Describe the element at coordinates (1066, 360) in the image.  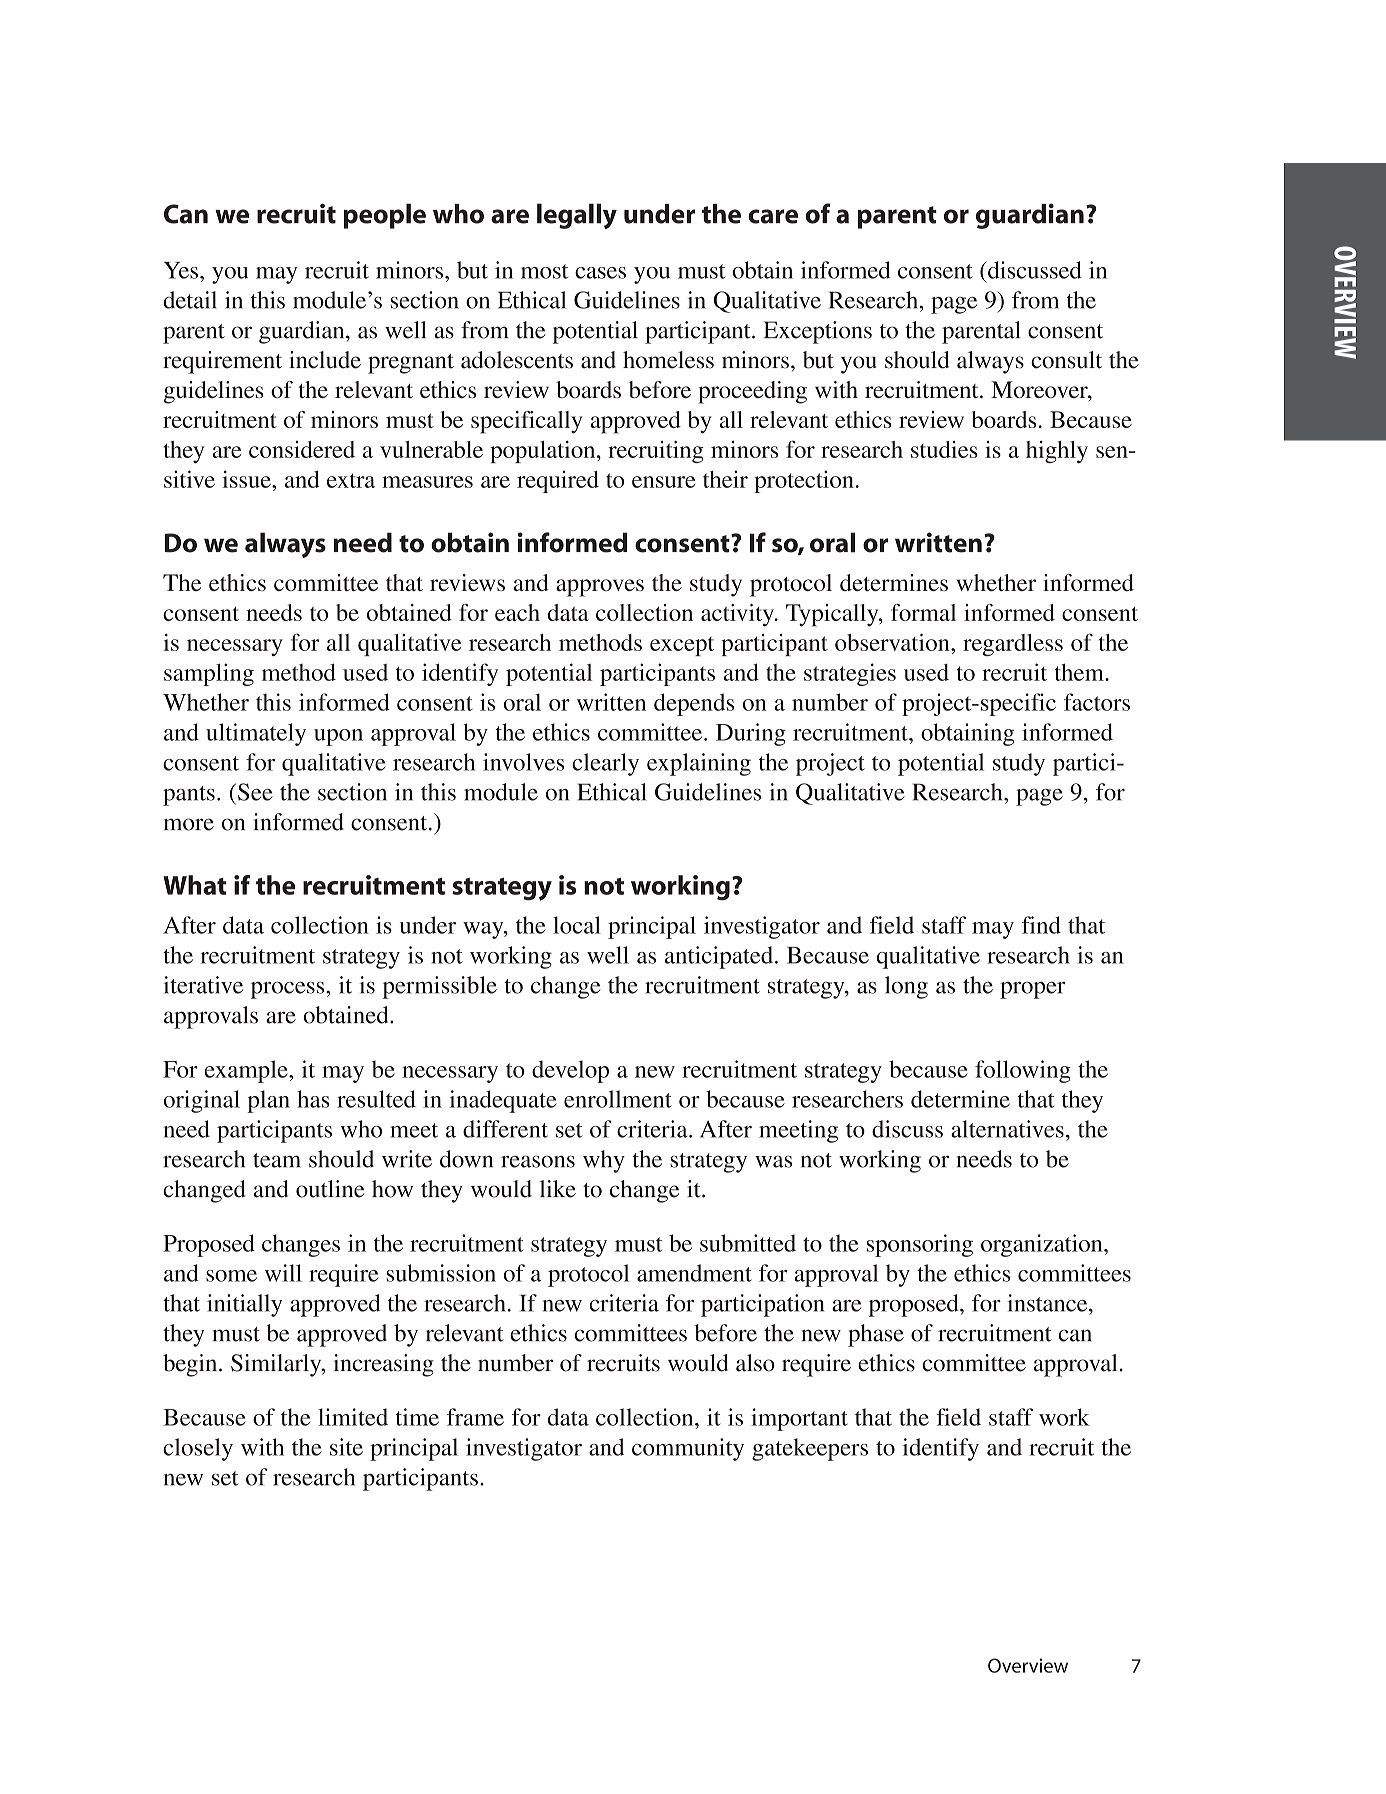
I see `consult` at that location.
